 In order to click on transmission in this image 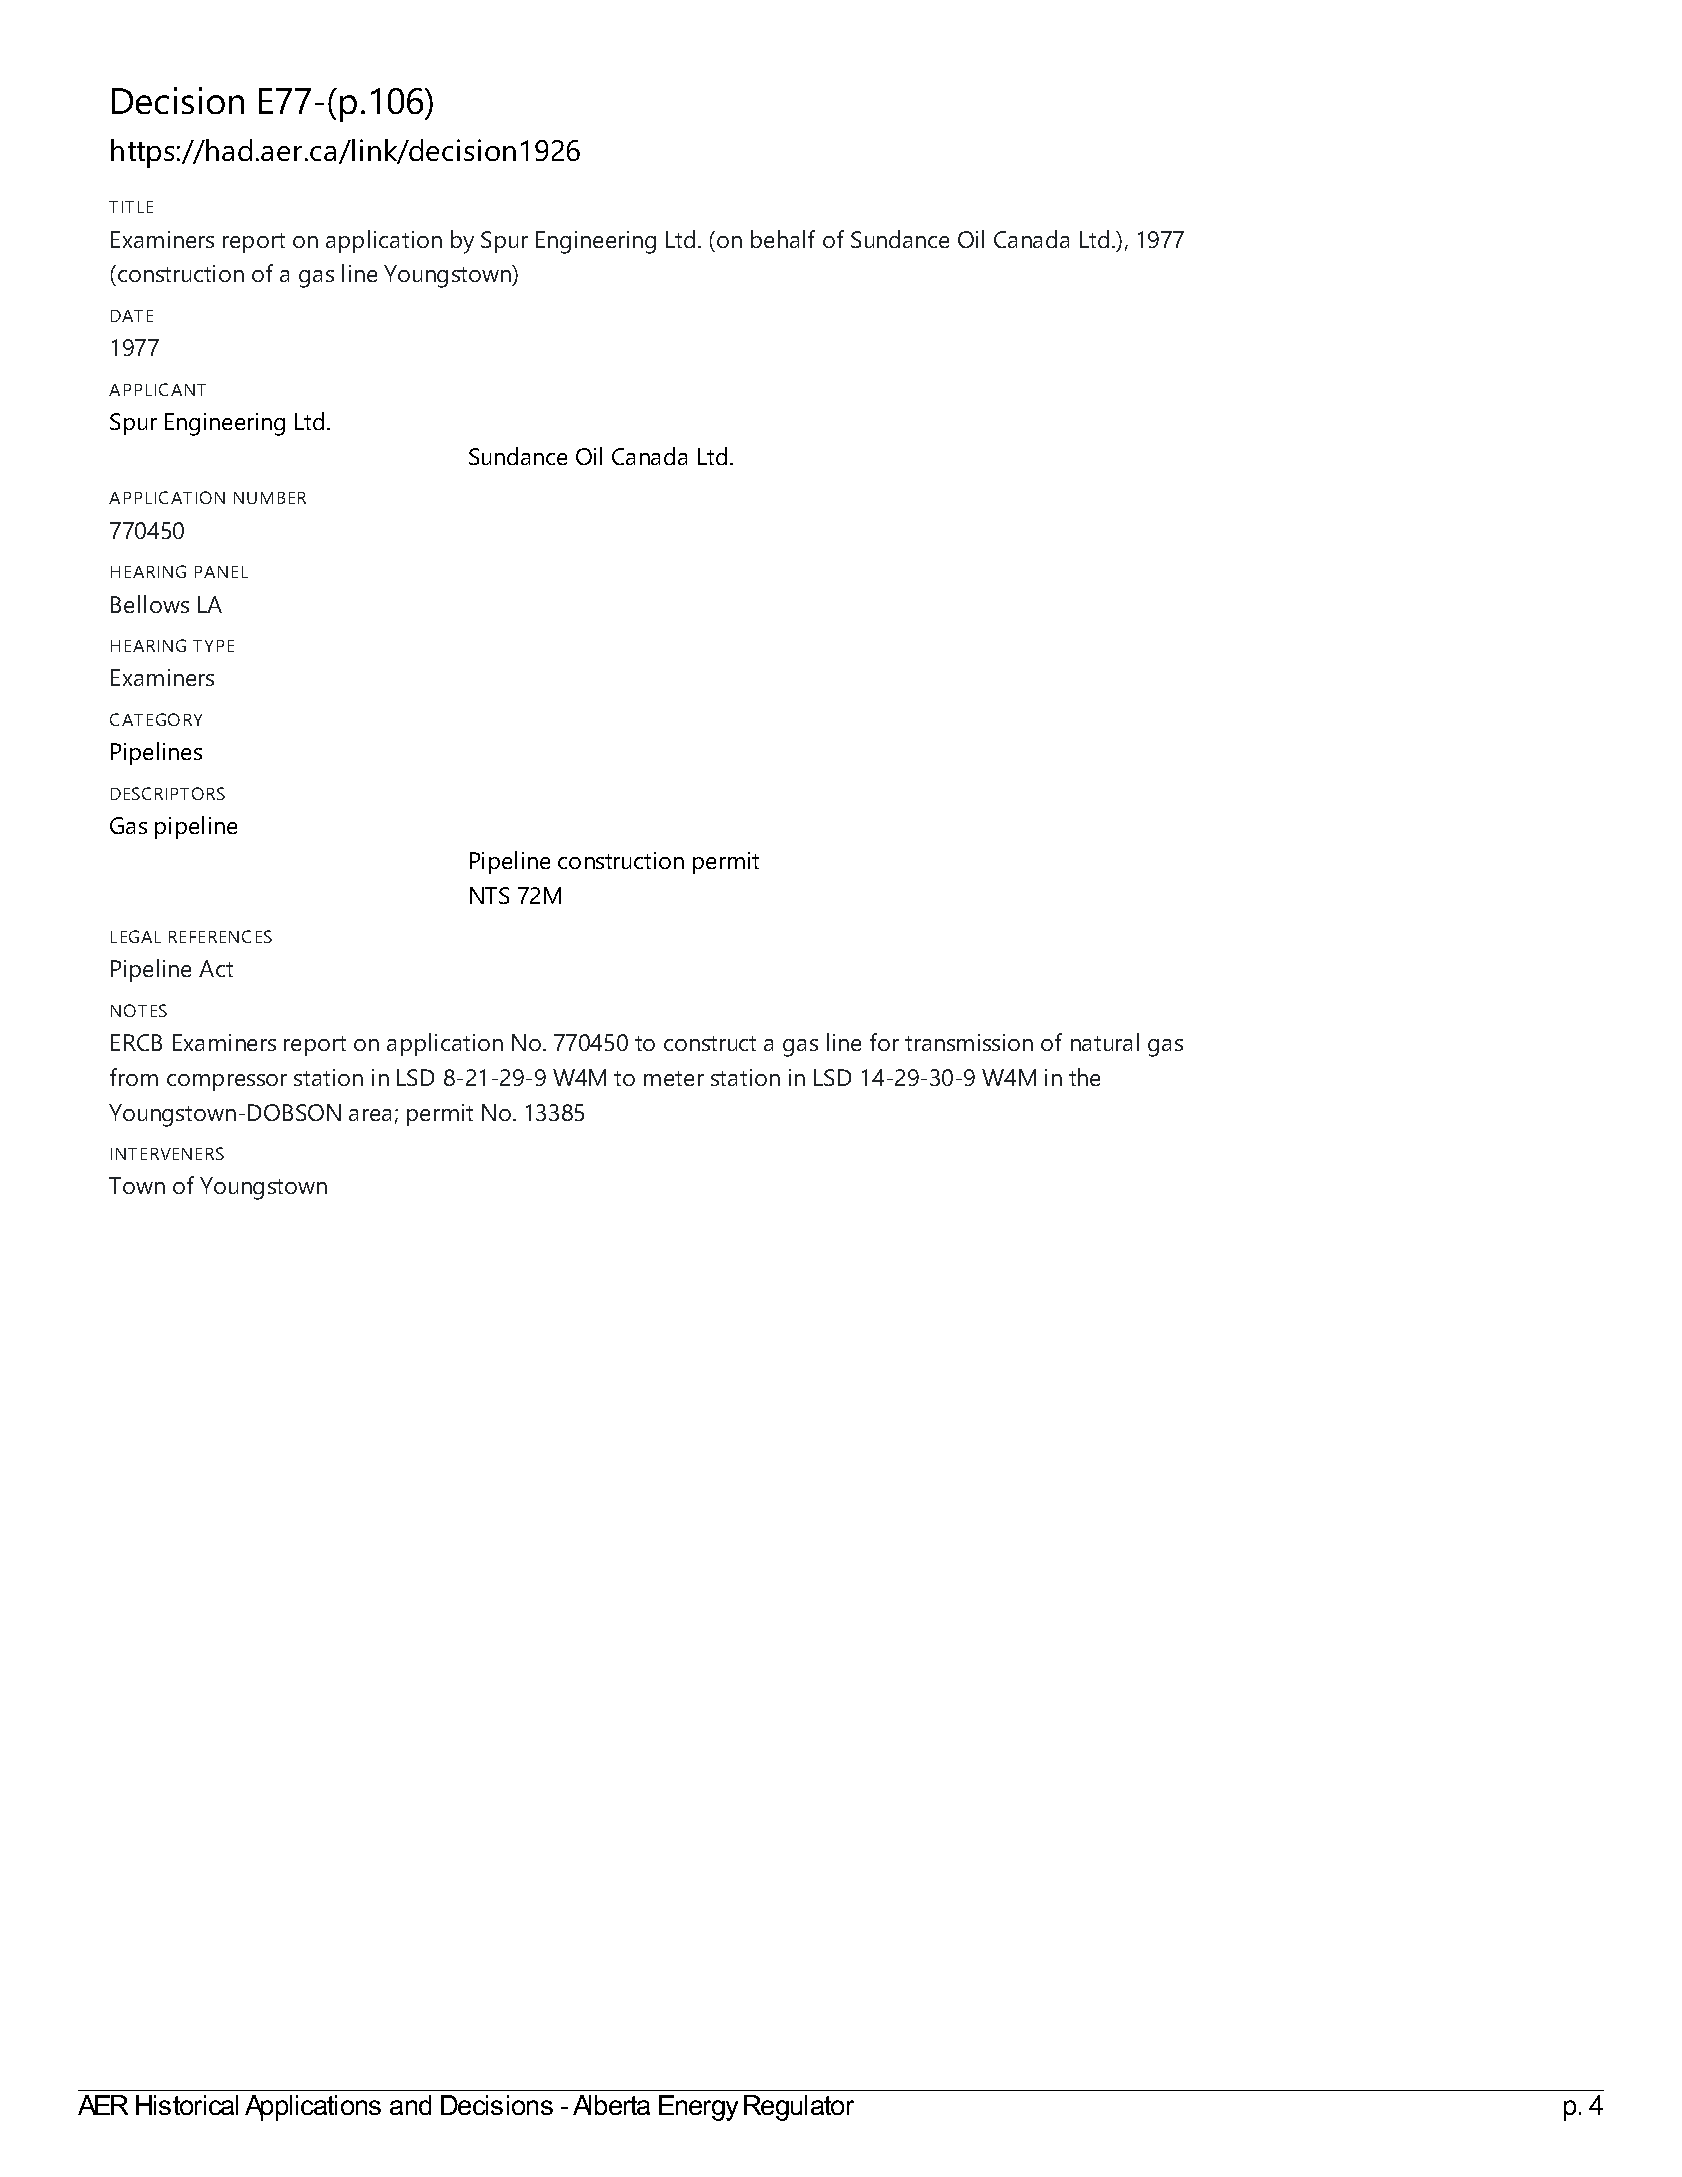, I will do `click(969, 1042)`.
